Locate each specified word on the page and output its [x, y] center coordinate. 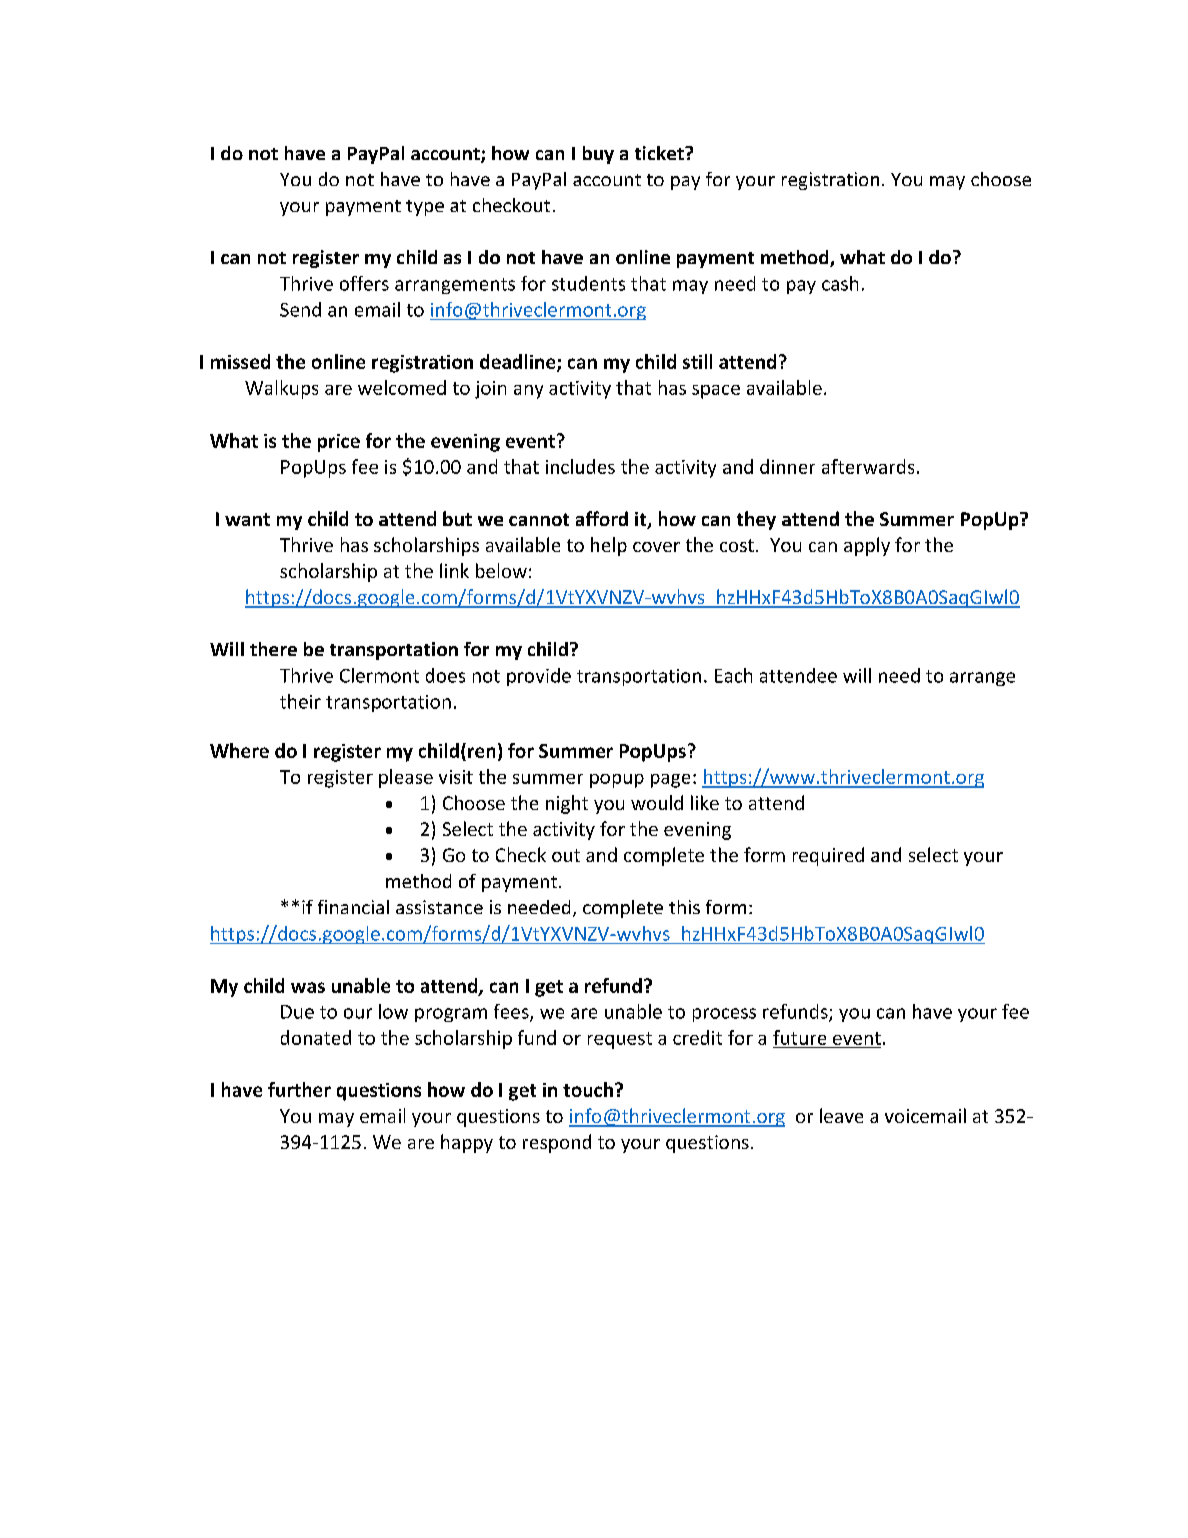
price [339, 443]
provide [539, 677]
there [273, 649]
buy [598, 155]
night [567, 804]
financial [353, 907]
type [425, 208]
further [299, 1089]
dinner [787, 466]
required [828, 856]
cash [840, 283]
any [528, 392]
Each [733, 675]
